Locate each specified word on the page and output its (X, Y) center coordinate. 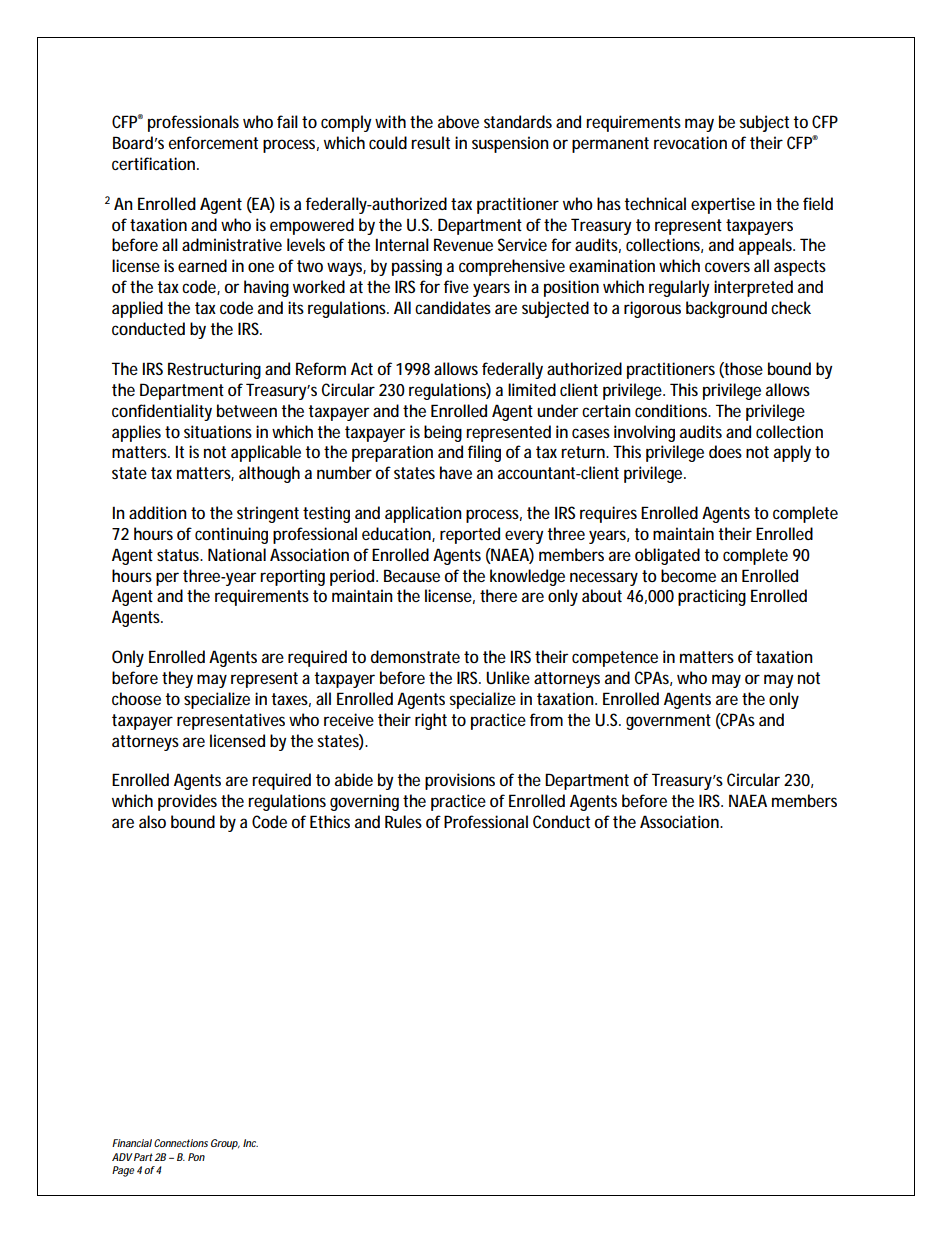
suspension (510, 144)
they (177, 679)
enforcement (213, 142)
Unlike (508, 677)
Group (225, 1144)
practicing (712, 597)
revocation (690, 142)
